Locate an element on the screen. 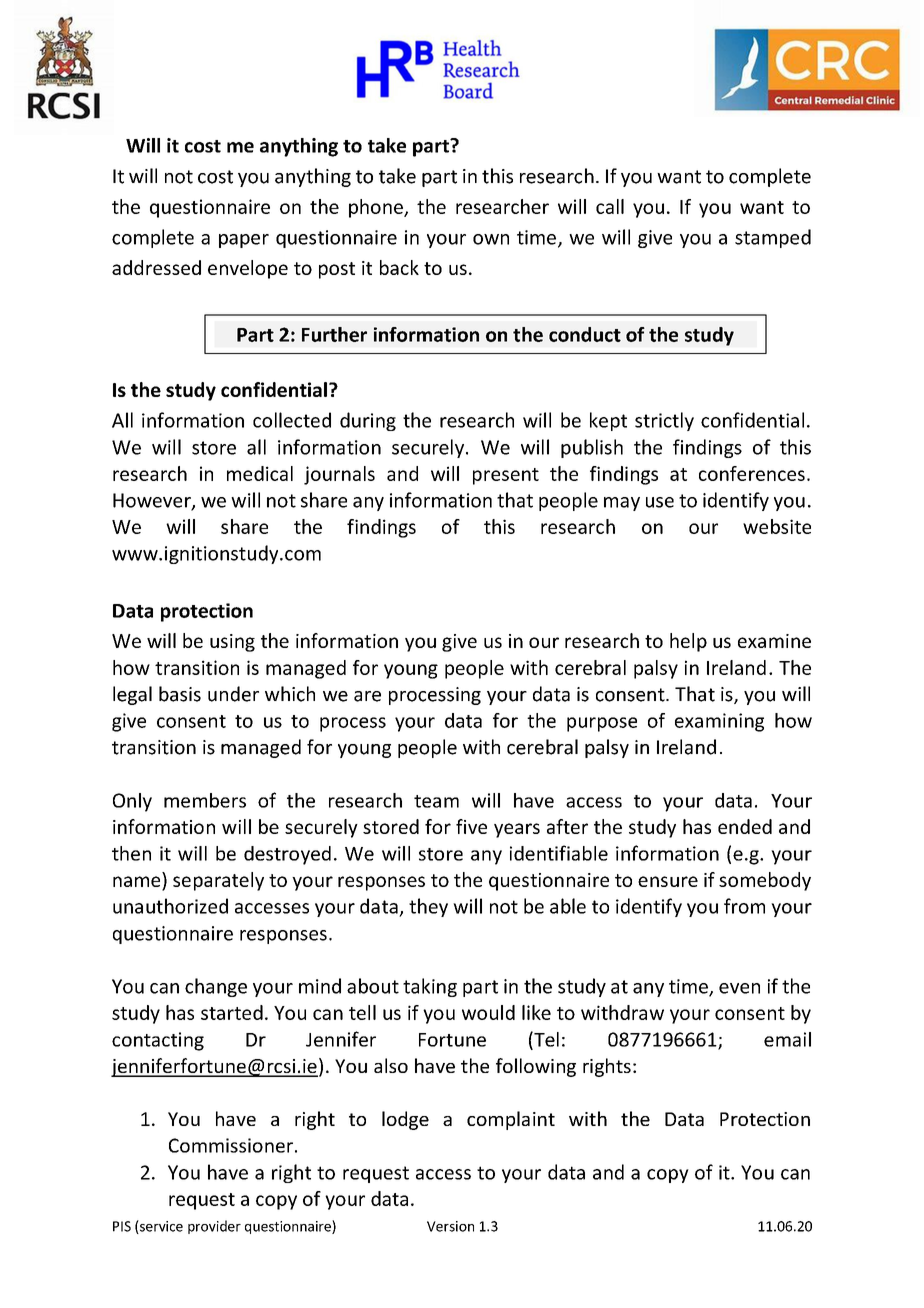 The height and width of the screenshot is (1308, 924). email is located at coordinates (787, 1039).
